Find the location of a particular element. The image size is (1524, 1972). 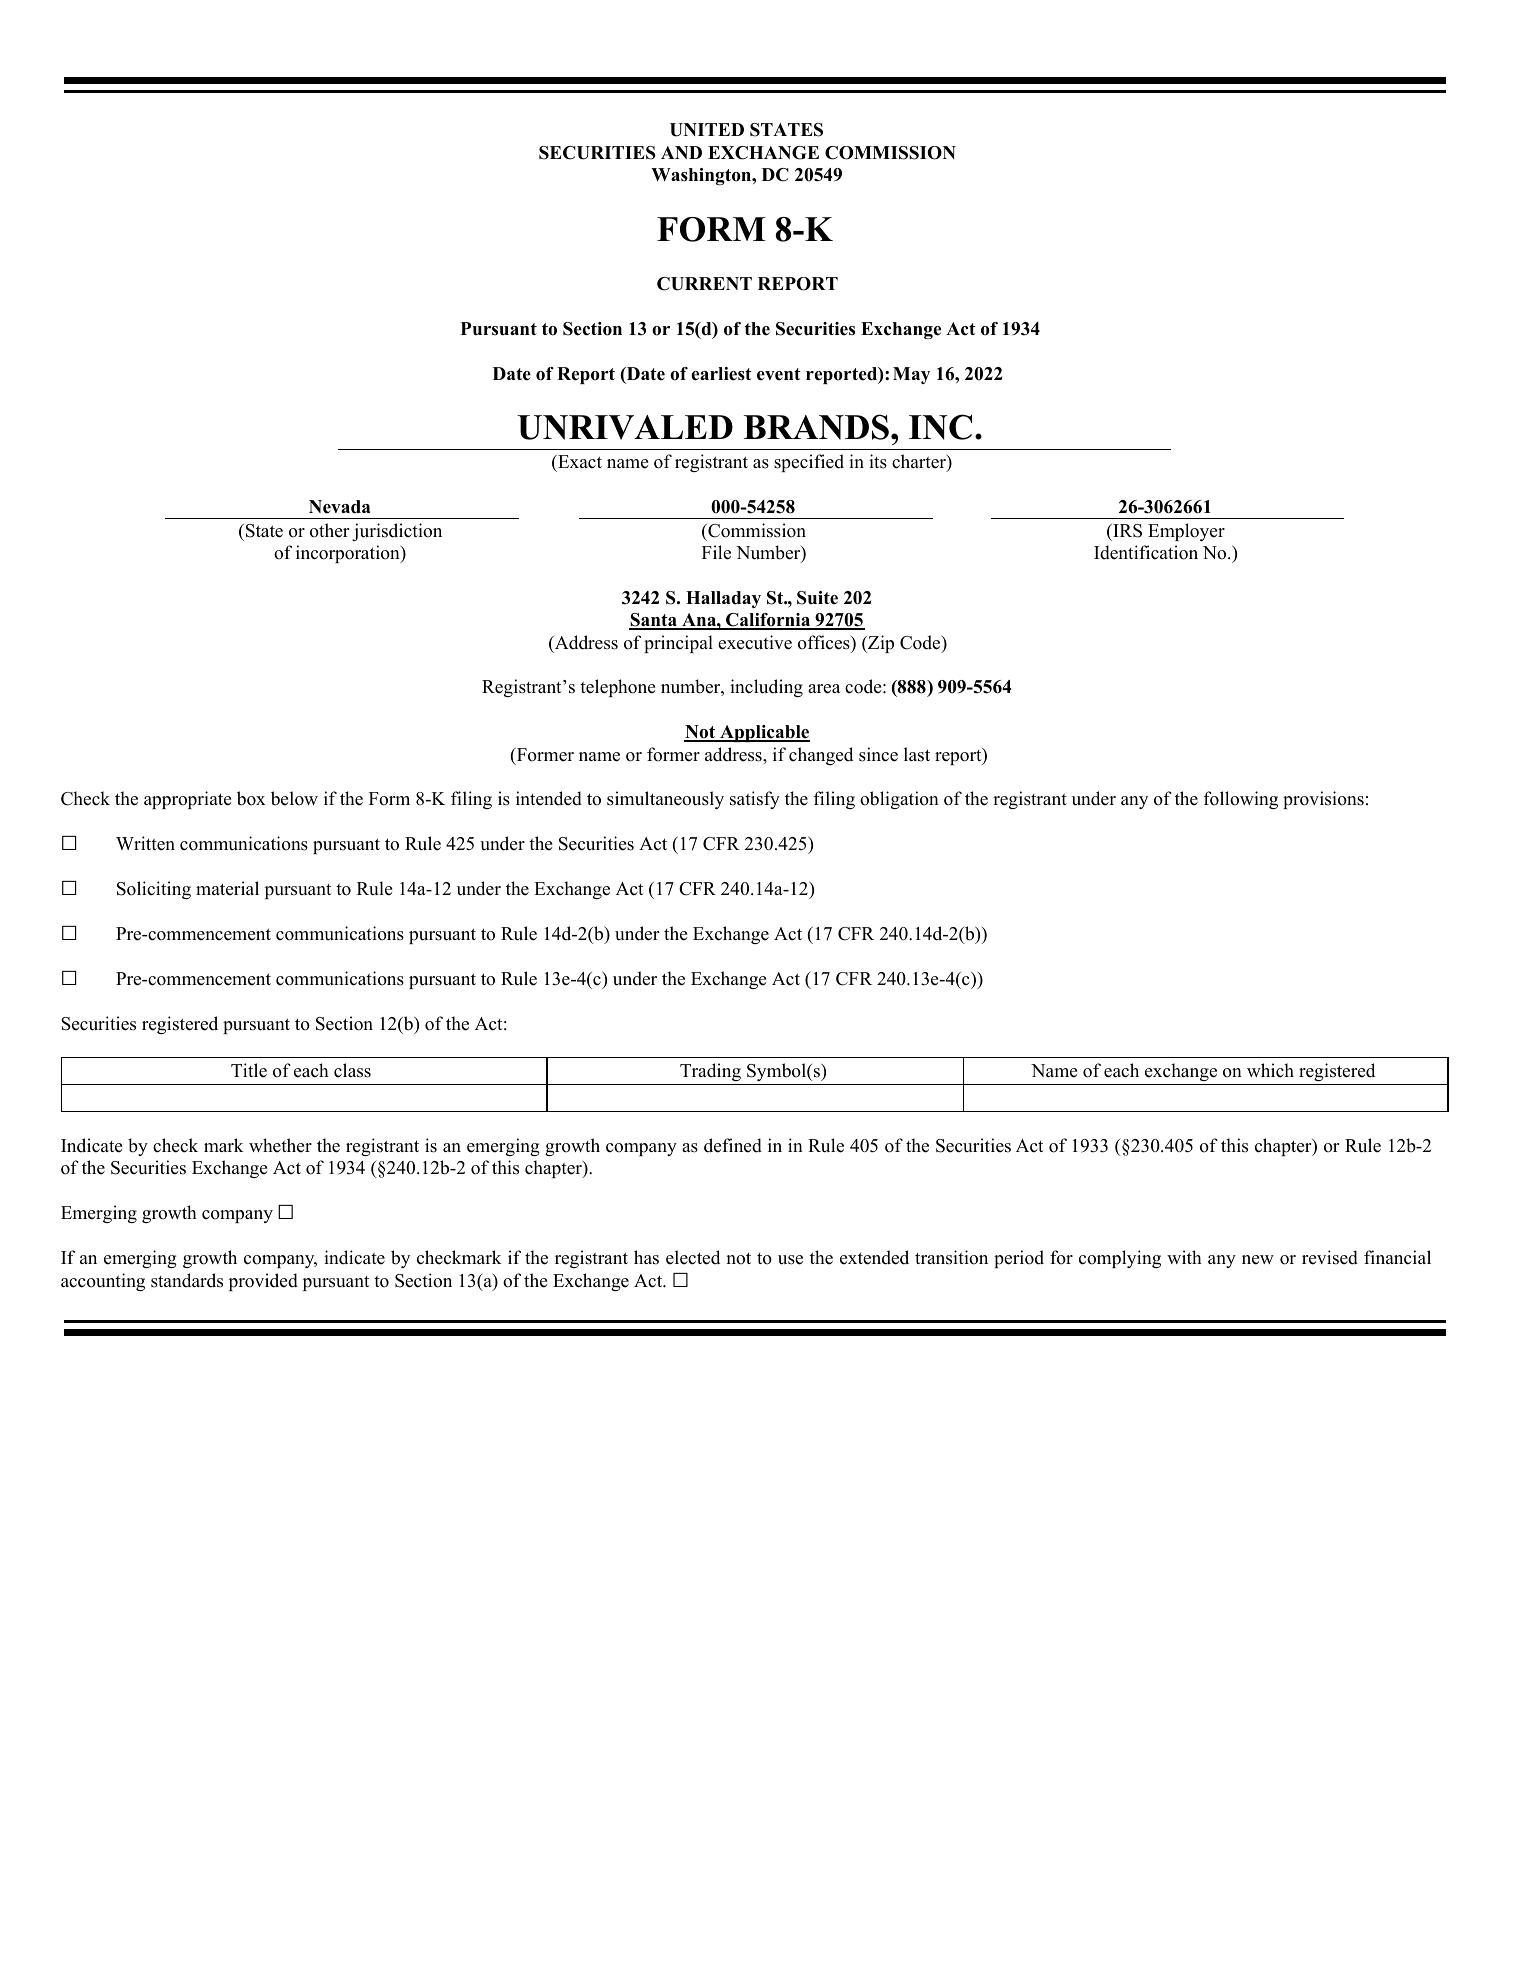

Employer is located at coordinates (1186, 532).
